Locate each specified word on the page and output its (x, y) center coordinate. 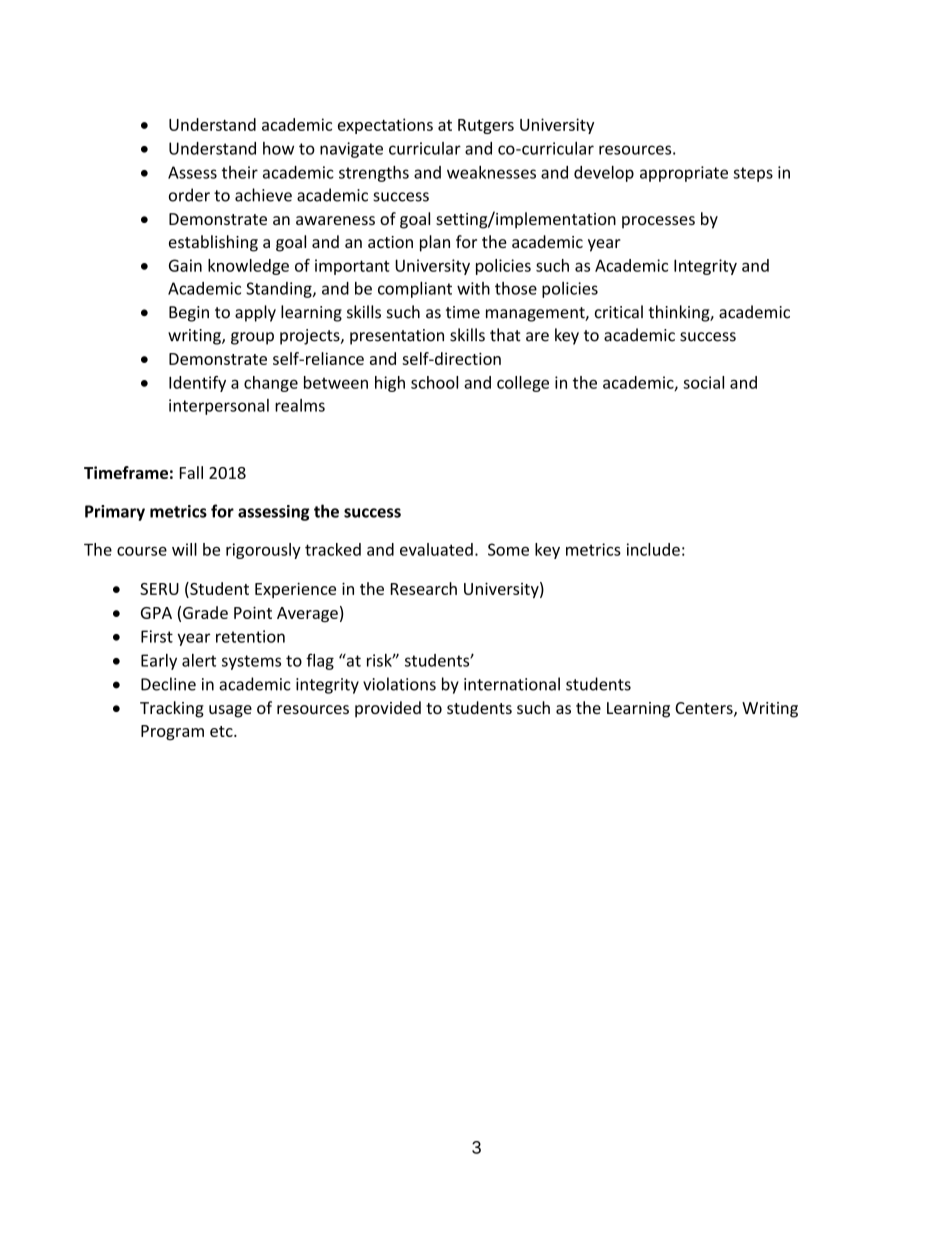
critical (619, 312)
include (653, 549)
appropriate (684, 174)
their (240, 172)
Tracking (172, 709)
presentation (397, 337)
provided (388, 709)
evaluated (436, 549)
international (512, 684)
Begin (189, 314)
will (184, 549)
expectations (385, 126)
